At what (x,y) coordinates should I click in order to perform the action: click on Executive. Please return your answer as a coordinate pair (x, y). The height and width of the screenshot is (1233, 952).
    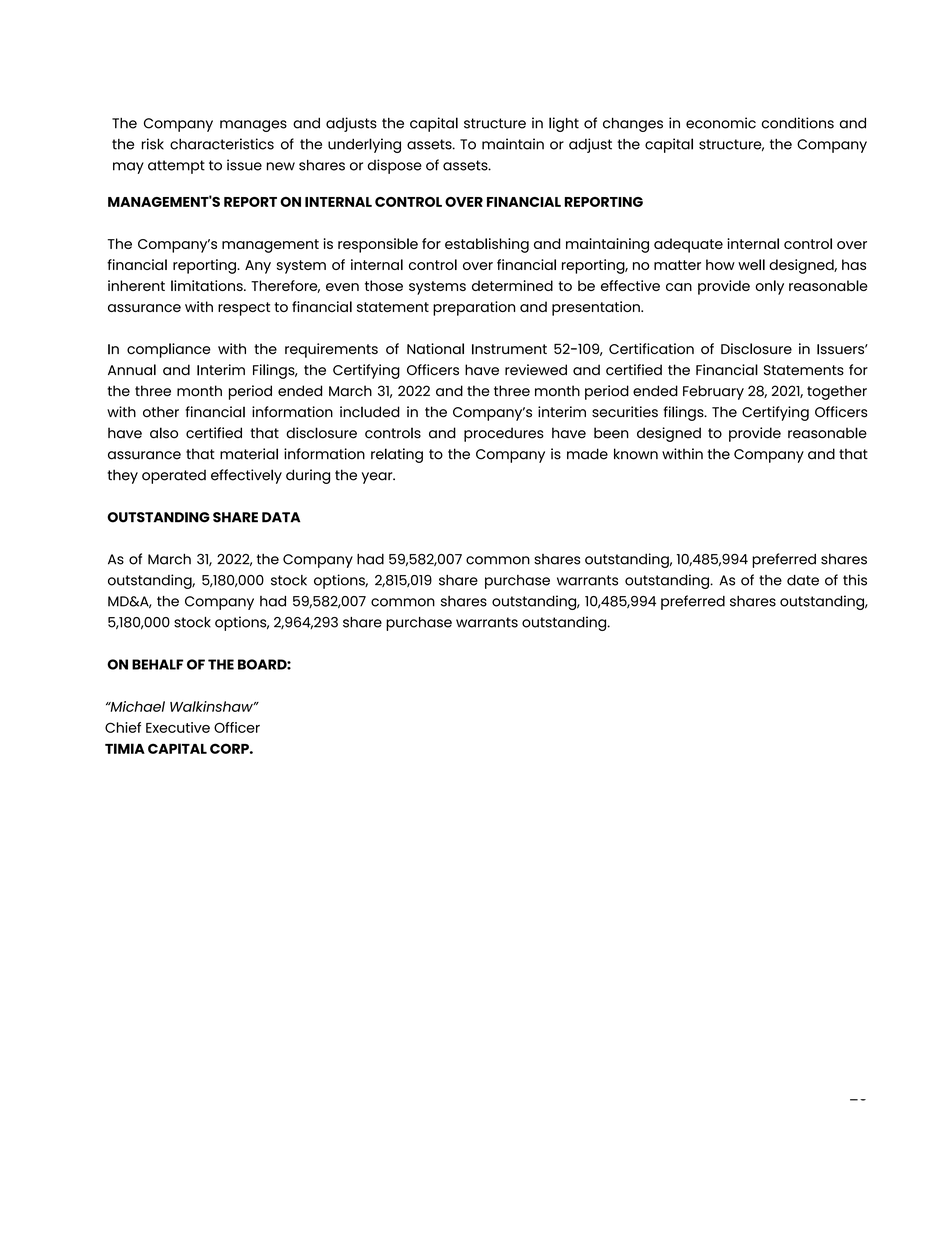
    Looking at the image, I should click on (178, 727).
